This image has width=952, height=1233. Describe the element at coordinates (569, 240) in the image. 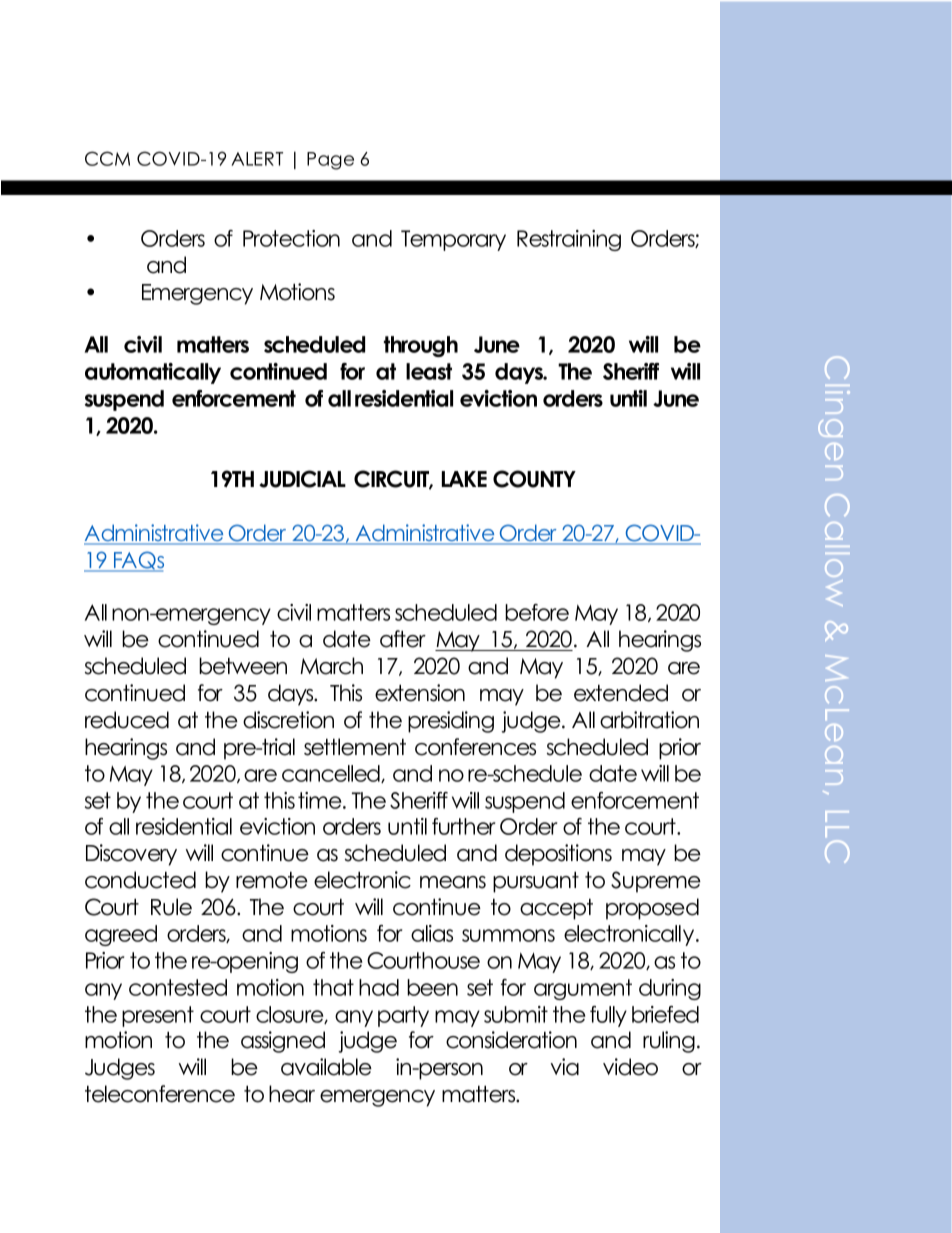

I see `Restraining` at that location.
